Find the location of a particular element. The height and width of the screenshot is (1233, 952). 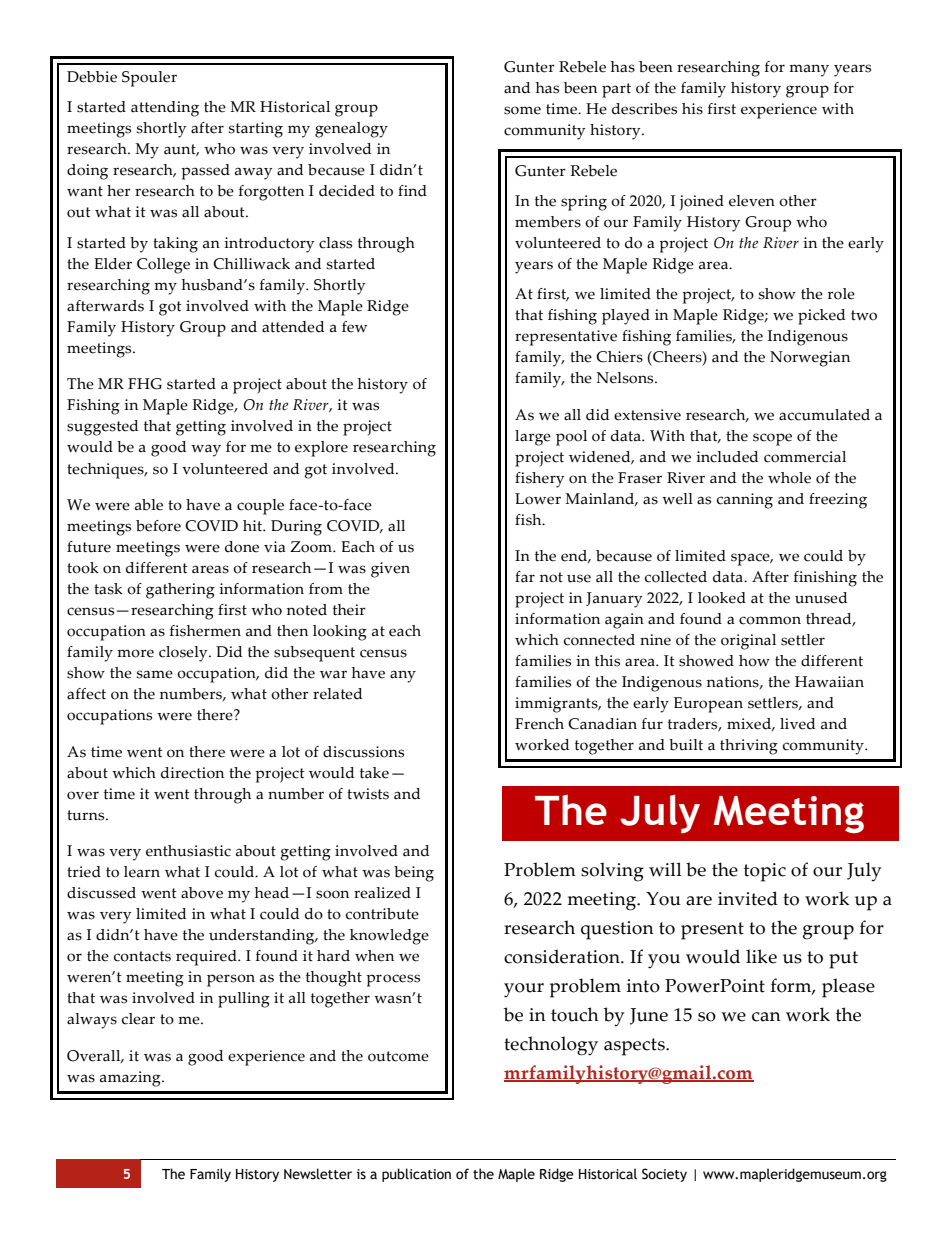

take is located at coordinates (374, 773).
